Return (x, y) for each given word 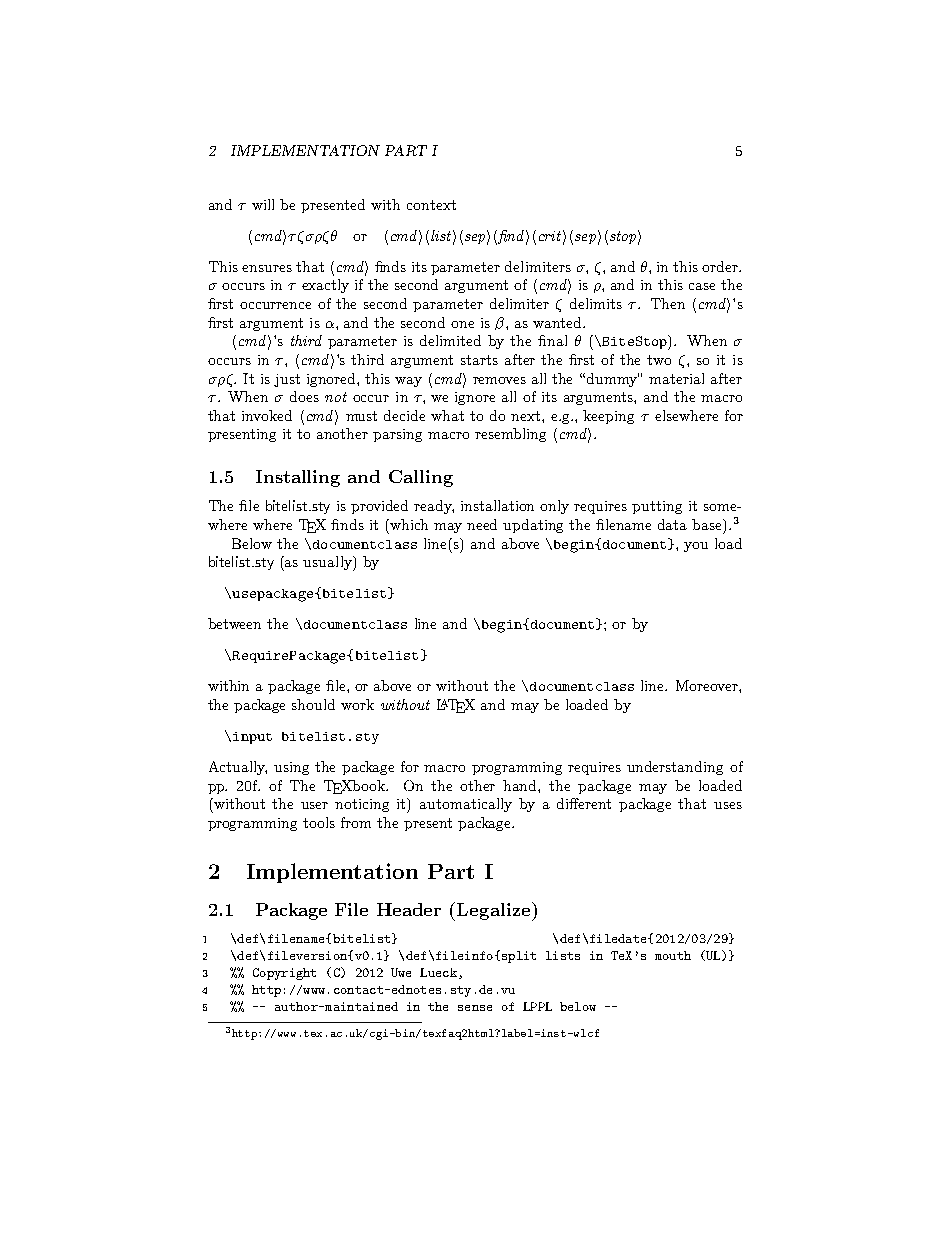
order (721, 266)
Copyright (284, 974)
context (431, 205)
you (696, 547)
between (234, 623)
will (263, 204)
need (482, 524)
